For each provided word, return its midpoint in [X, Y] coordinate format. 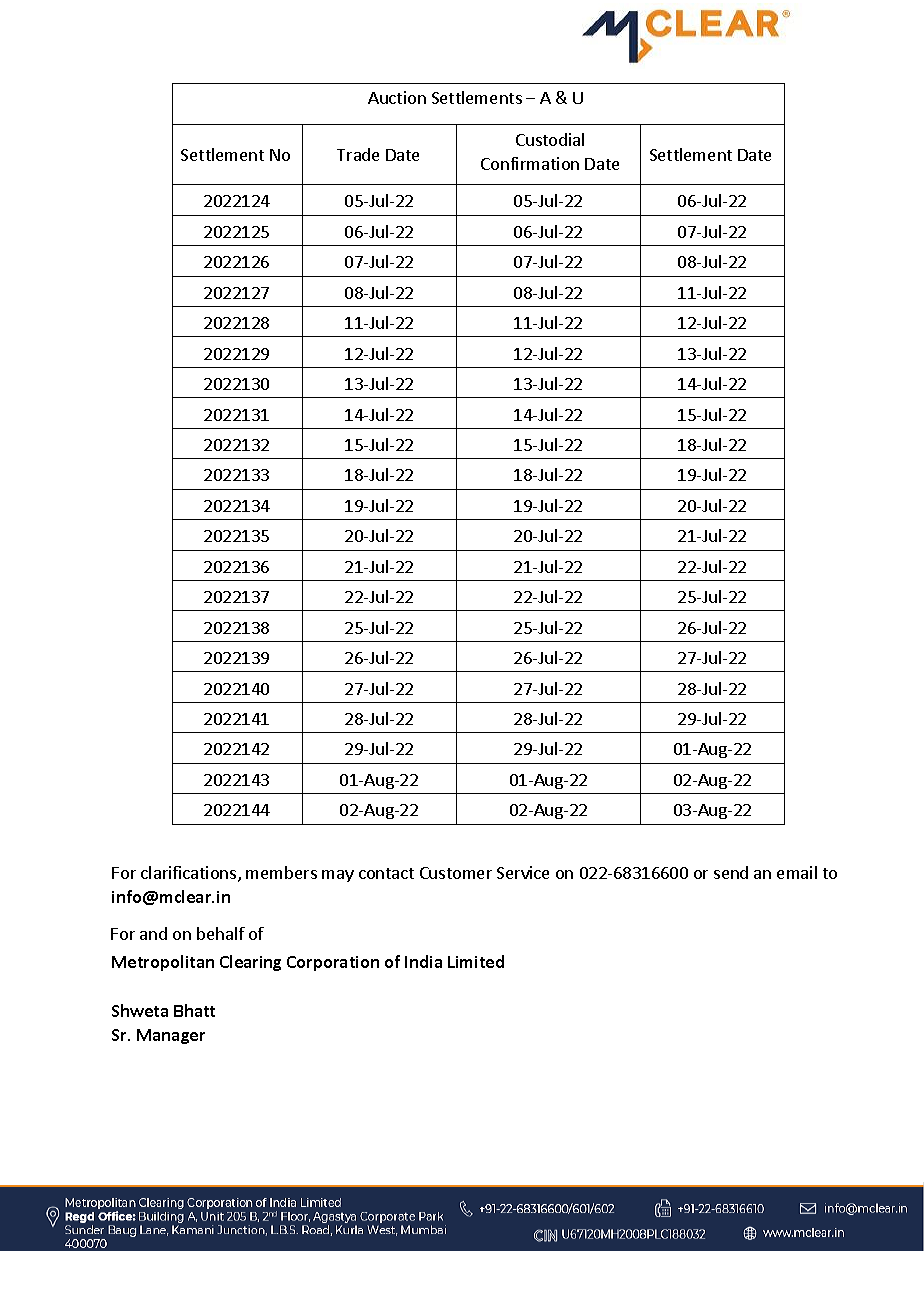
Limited [476, 961]
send [731, 872]
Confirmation [530, 163]
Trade [358, 154]
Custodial [550, 139]
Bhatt [194, 1010]
